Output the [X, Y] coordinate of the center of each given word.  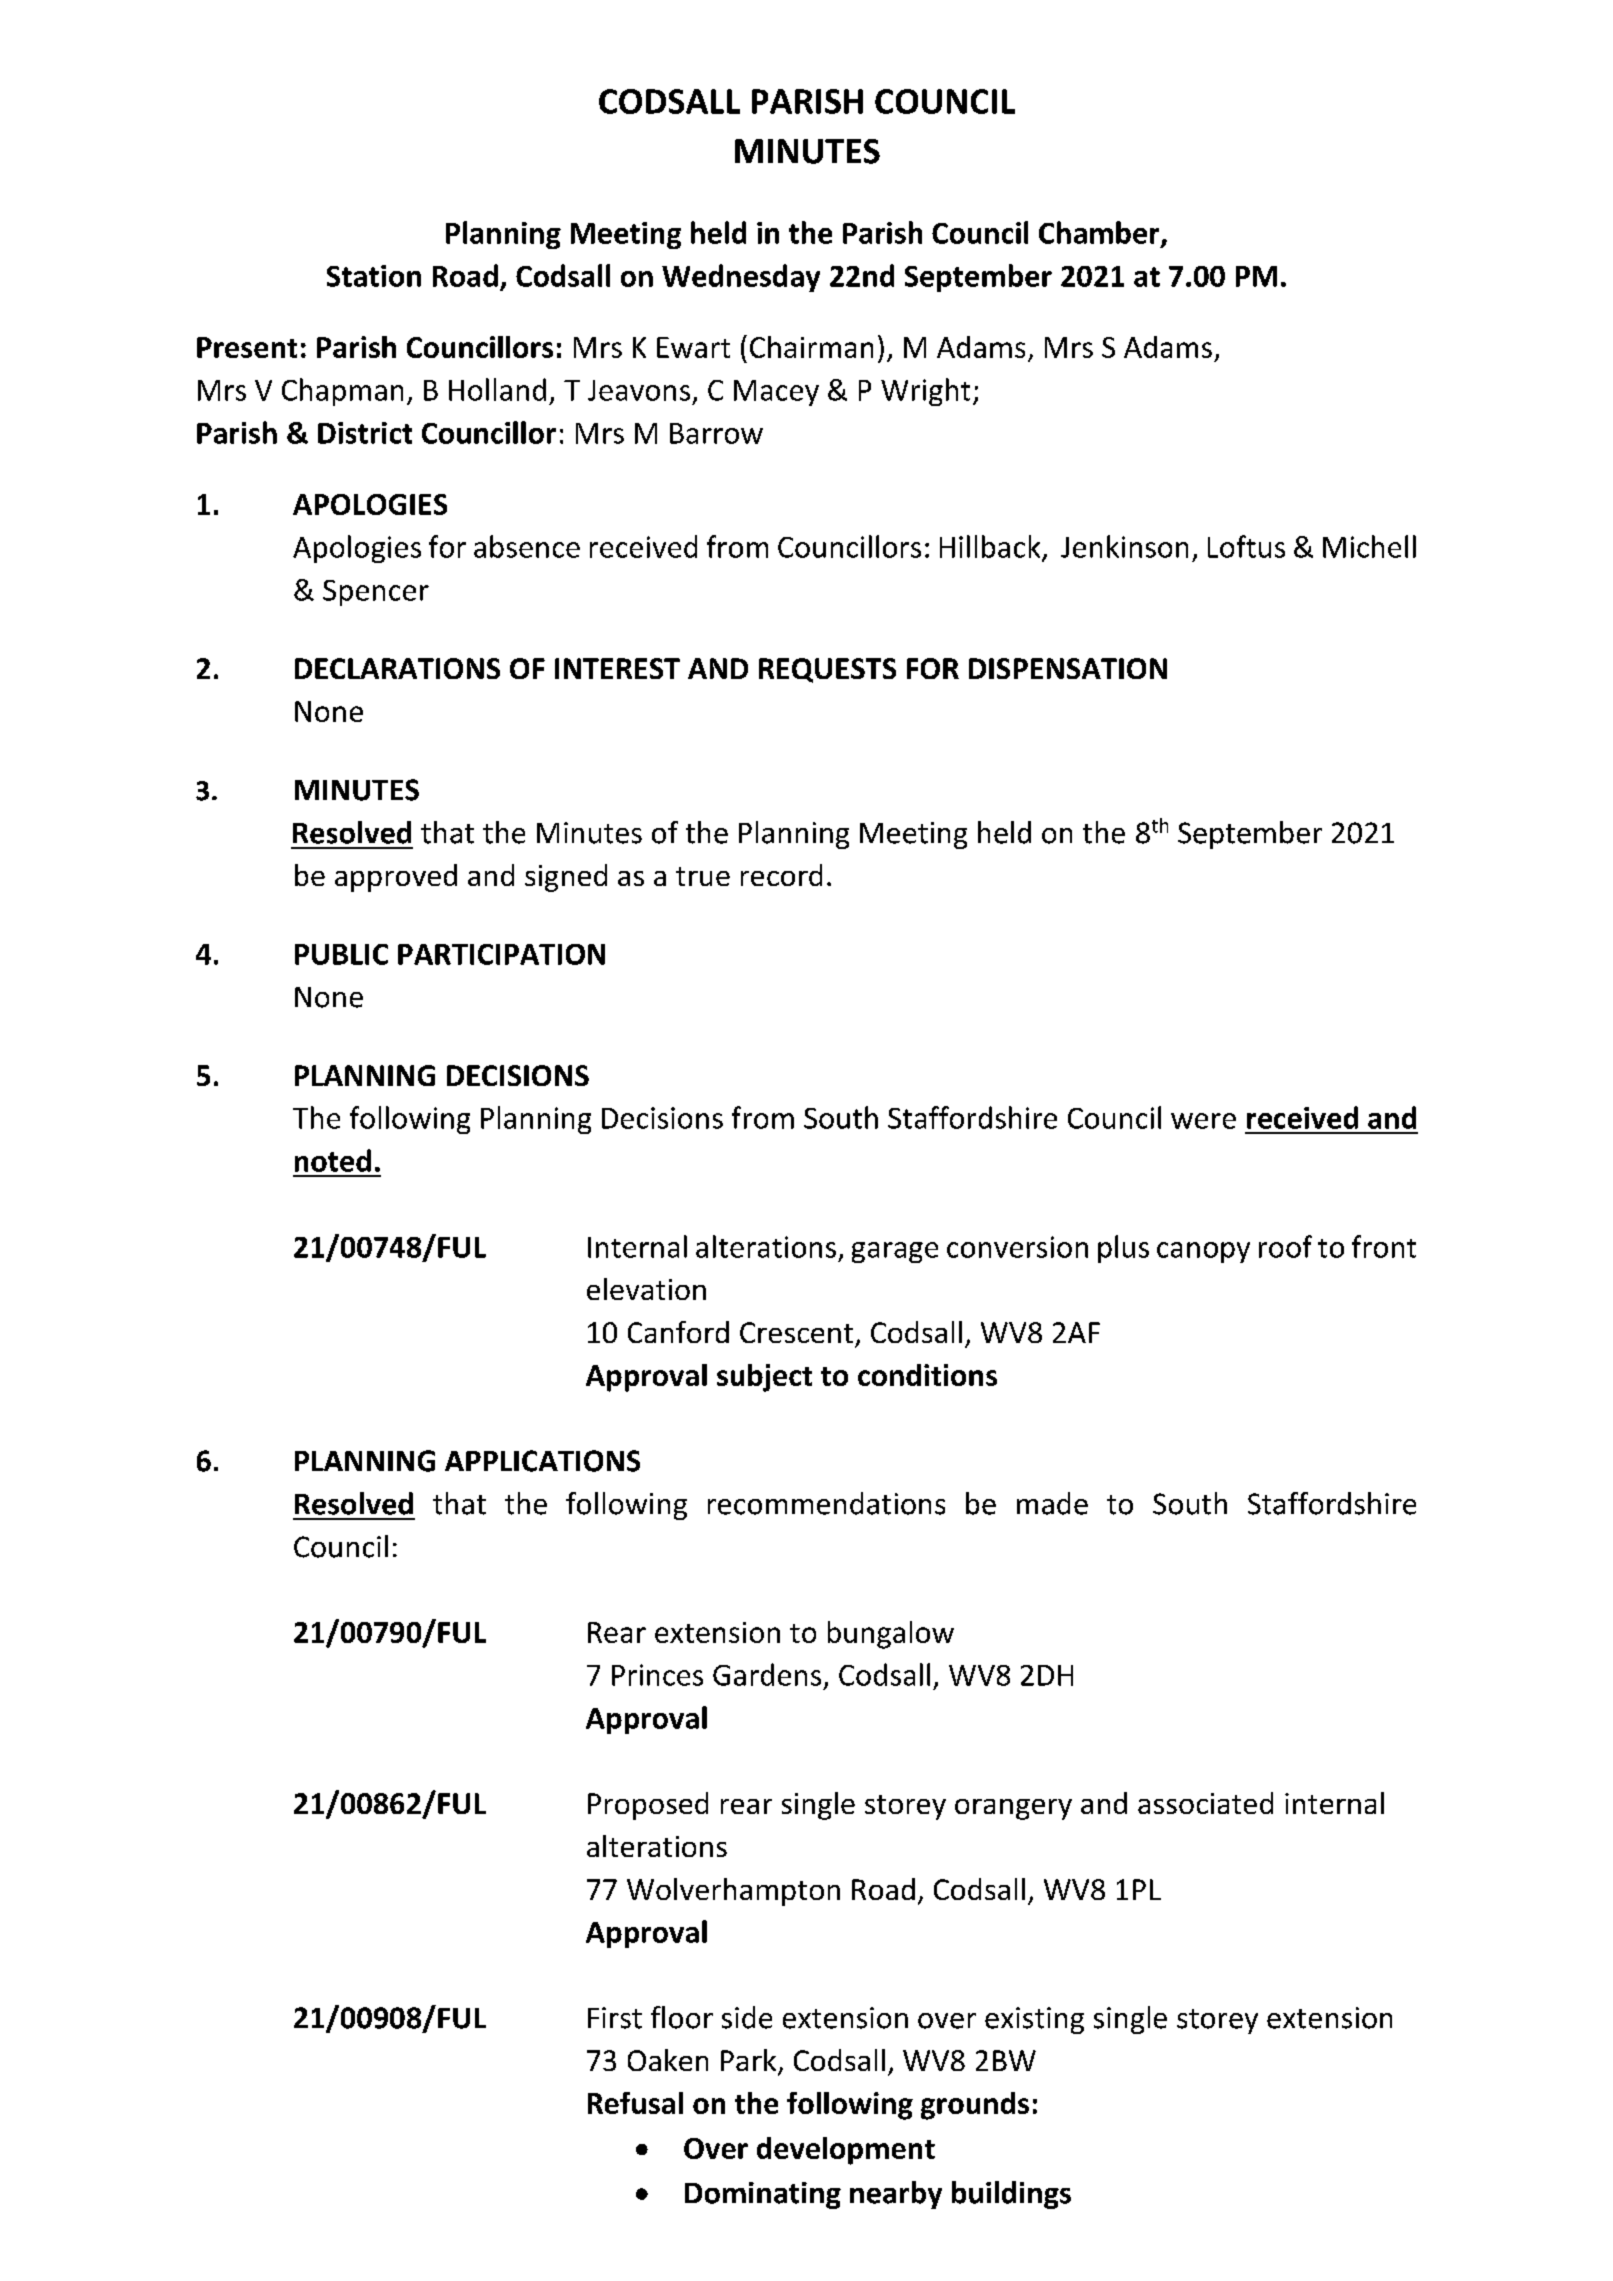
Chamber [1100, 233]
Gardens [767, 1674]
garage [895, 1252]
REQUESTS [827, 670]
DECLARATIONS [397, 668]
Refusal [635, 2103]
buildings [1011, 2195]
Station [374, 276]
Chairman [811, 347]
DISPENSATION [1068, 668]
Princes [657, 1675]
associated [1205, 1803]
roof [1285, 1246]
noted [333, 1160]
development [846, 2151]
